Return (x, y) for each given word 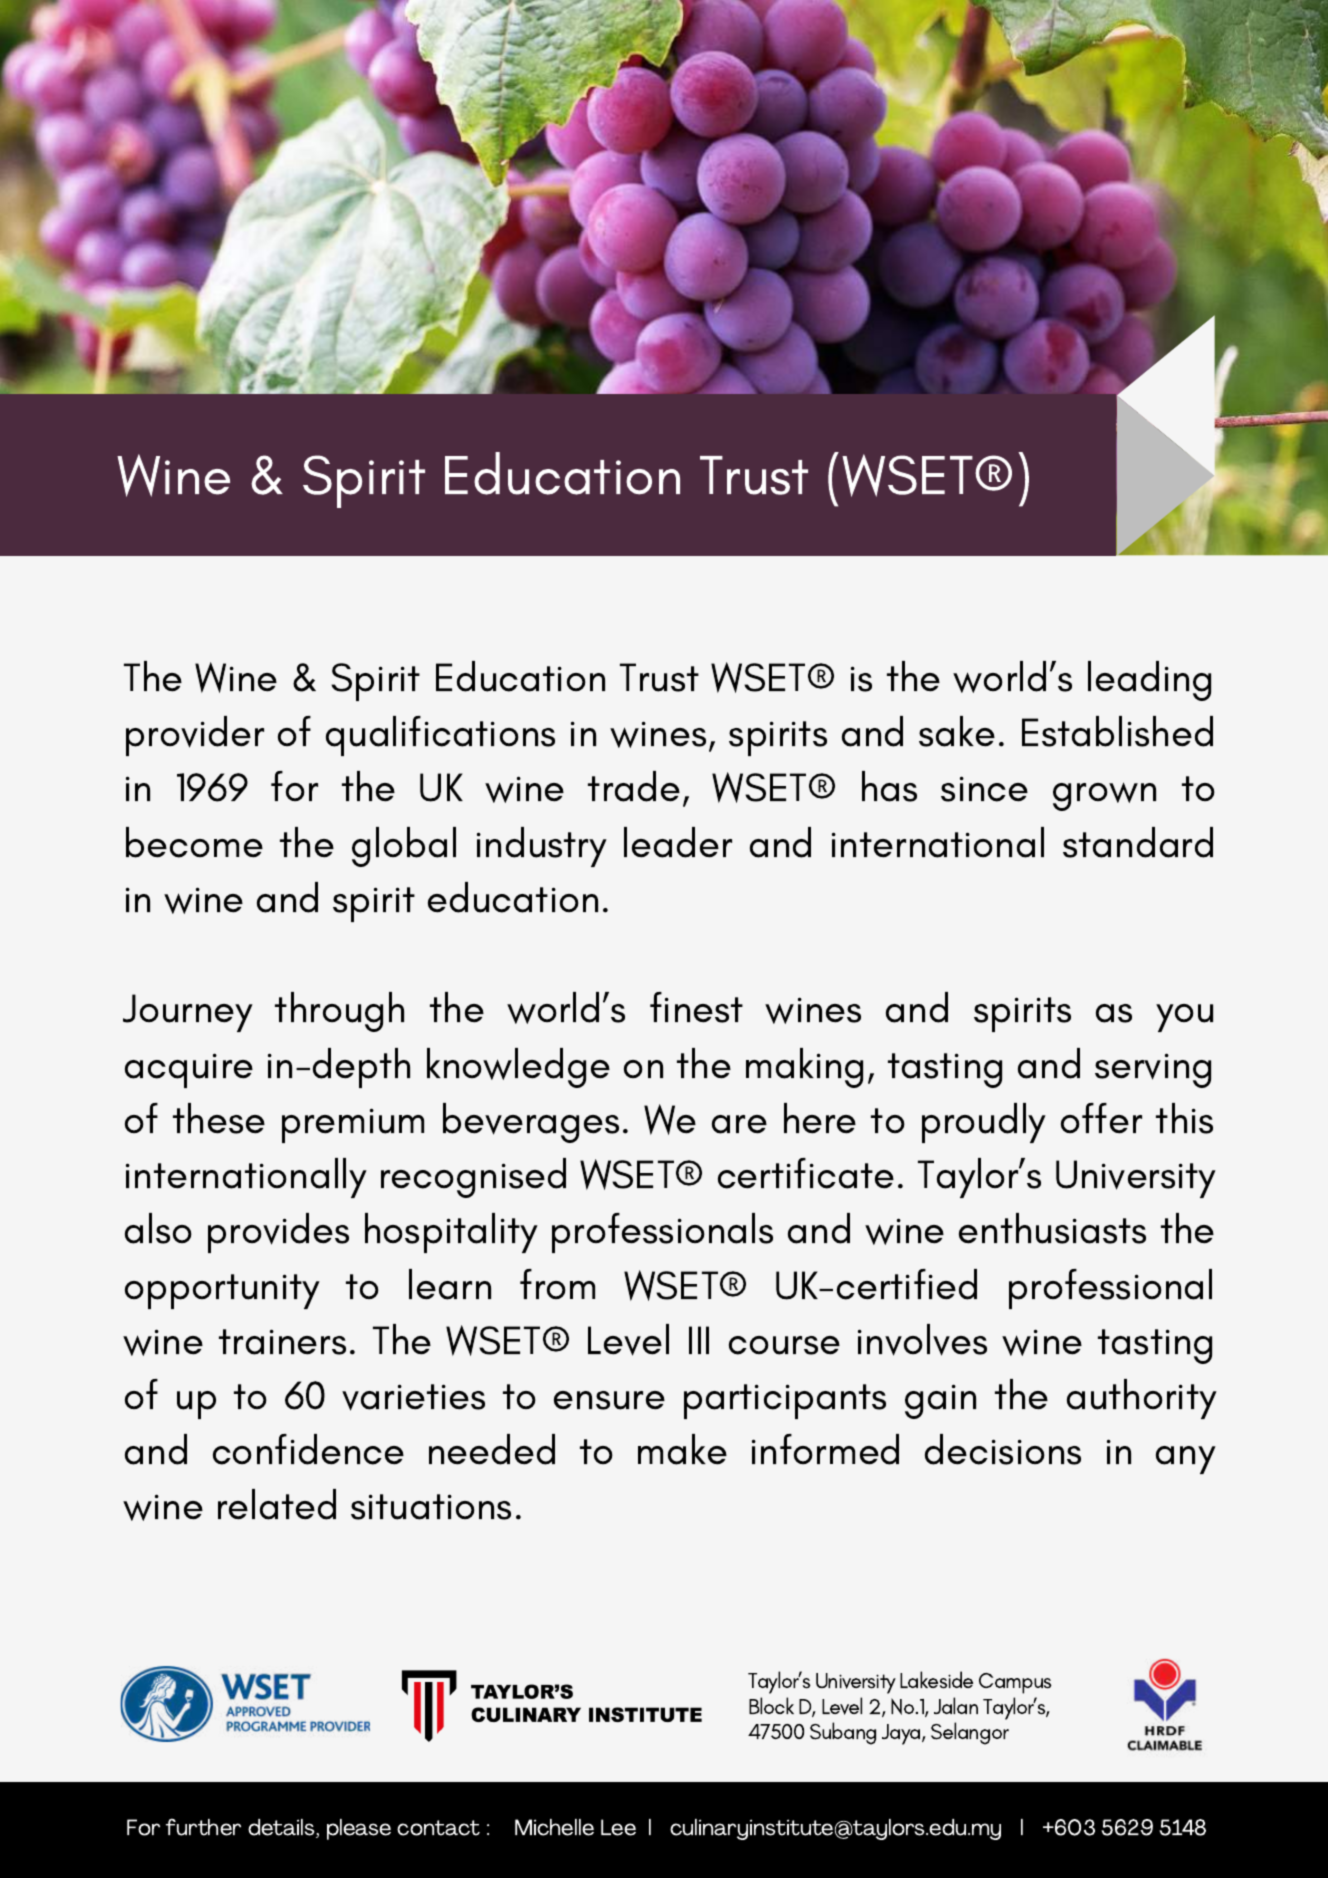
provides (278, 1233)
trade (634, 786)
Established (1117, 731)
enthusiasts (1052, 1228)
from (557, 1284)
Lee (618, 1827)
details (282, 1828)
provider (195, 736)
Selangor (970, 1733)
